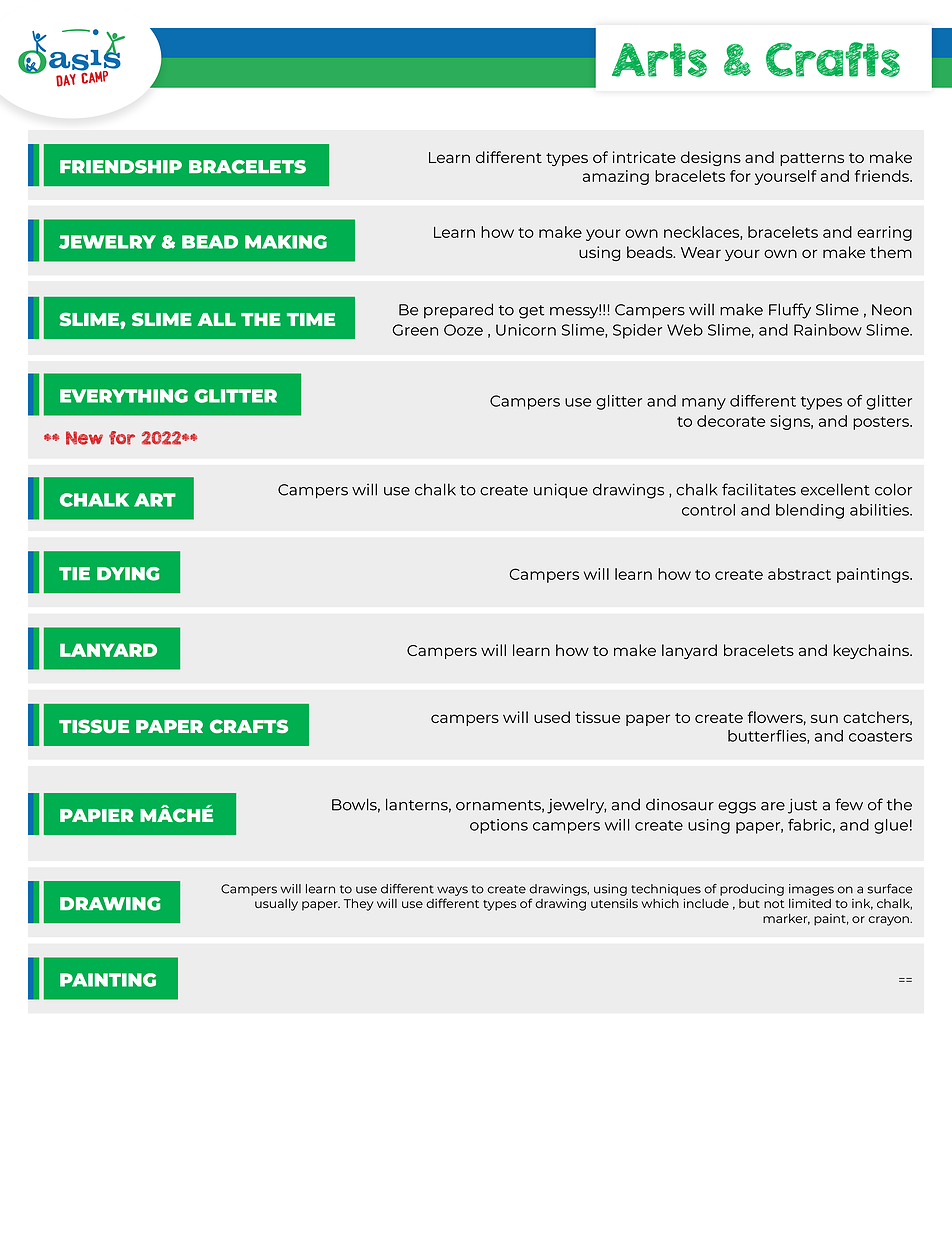 Image resolution: width=952 pixels, height=1233 pixels. What do you see at coordinates (811, 890) in the document?
I see `images` at bounding box center [811, 890].
